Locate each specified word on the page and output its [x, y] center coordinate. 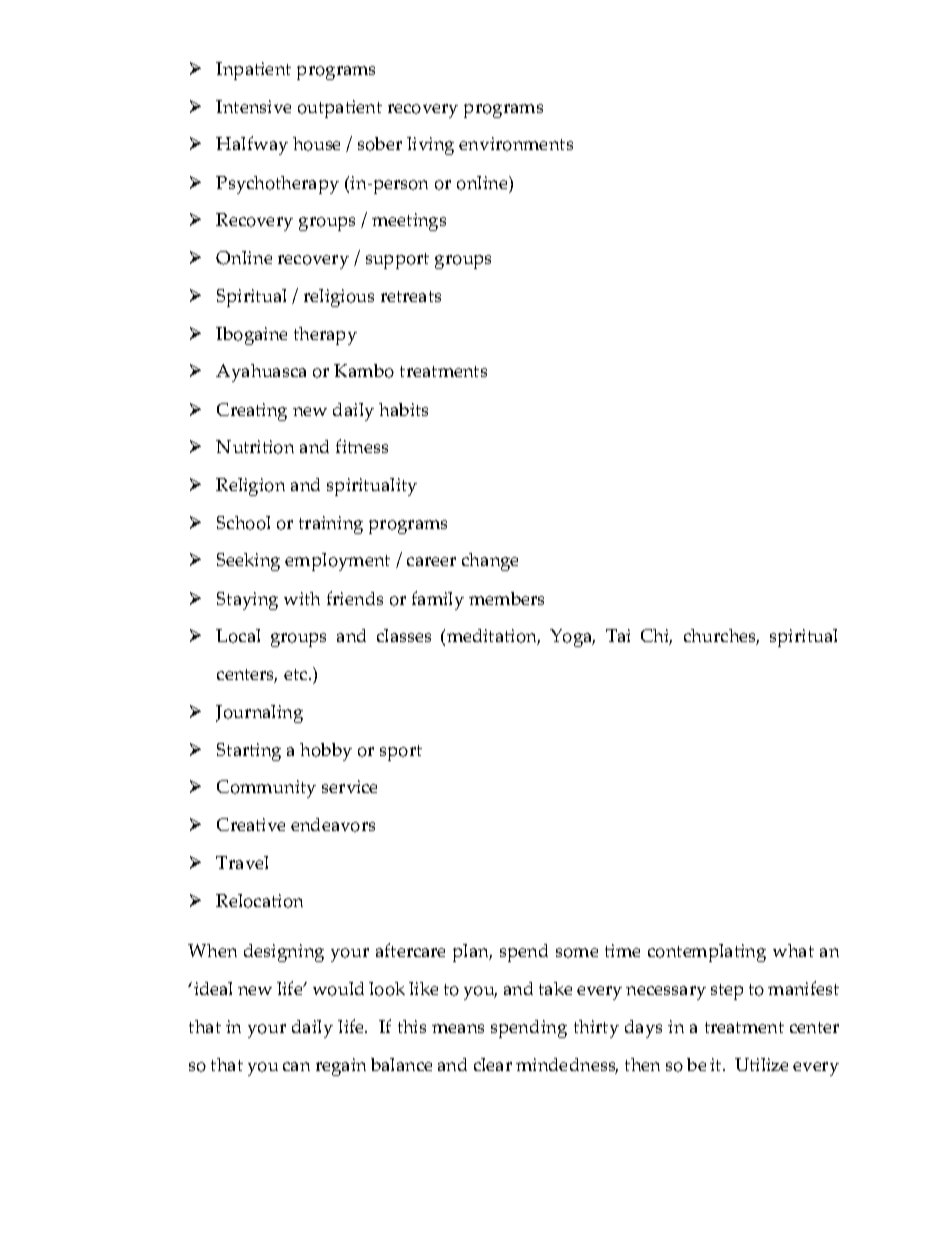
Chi [656, 637]
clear [493, 1064]
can [296, 1066]
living [430, 146]
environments [516, 144]
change [490, 562]
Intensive [253, 106]
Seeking [248, 562]
